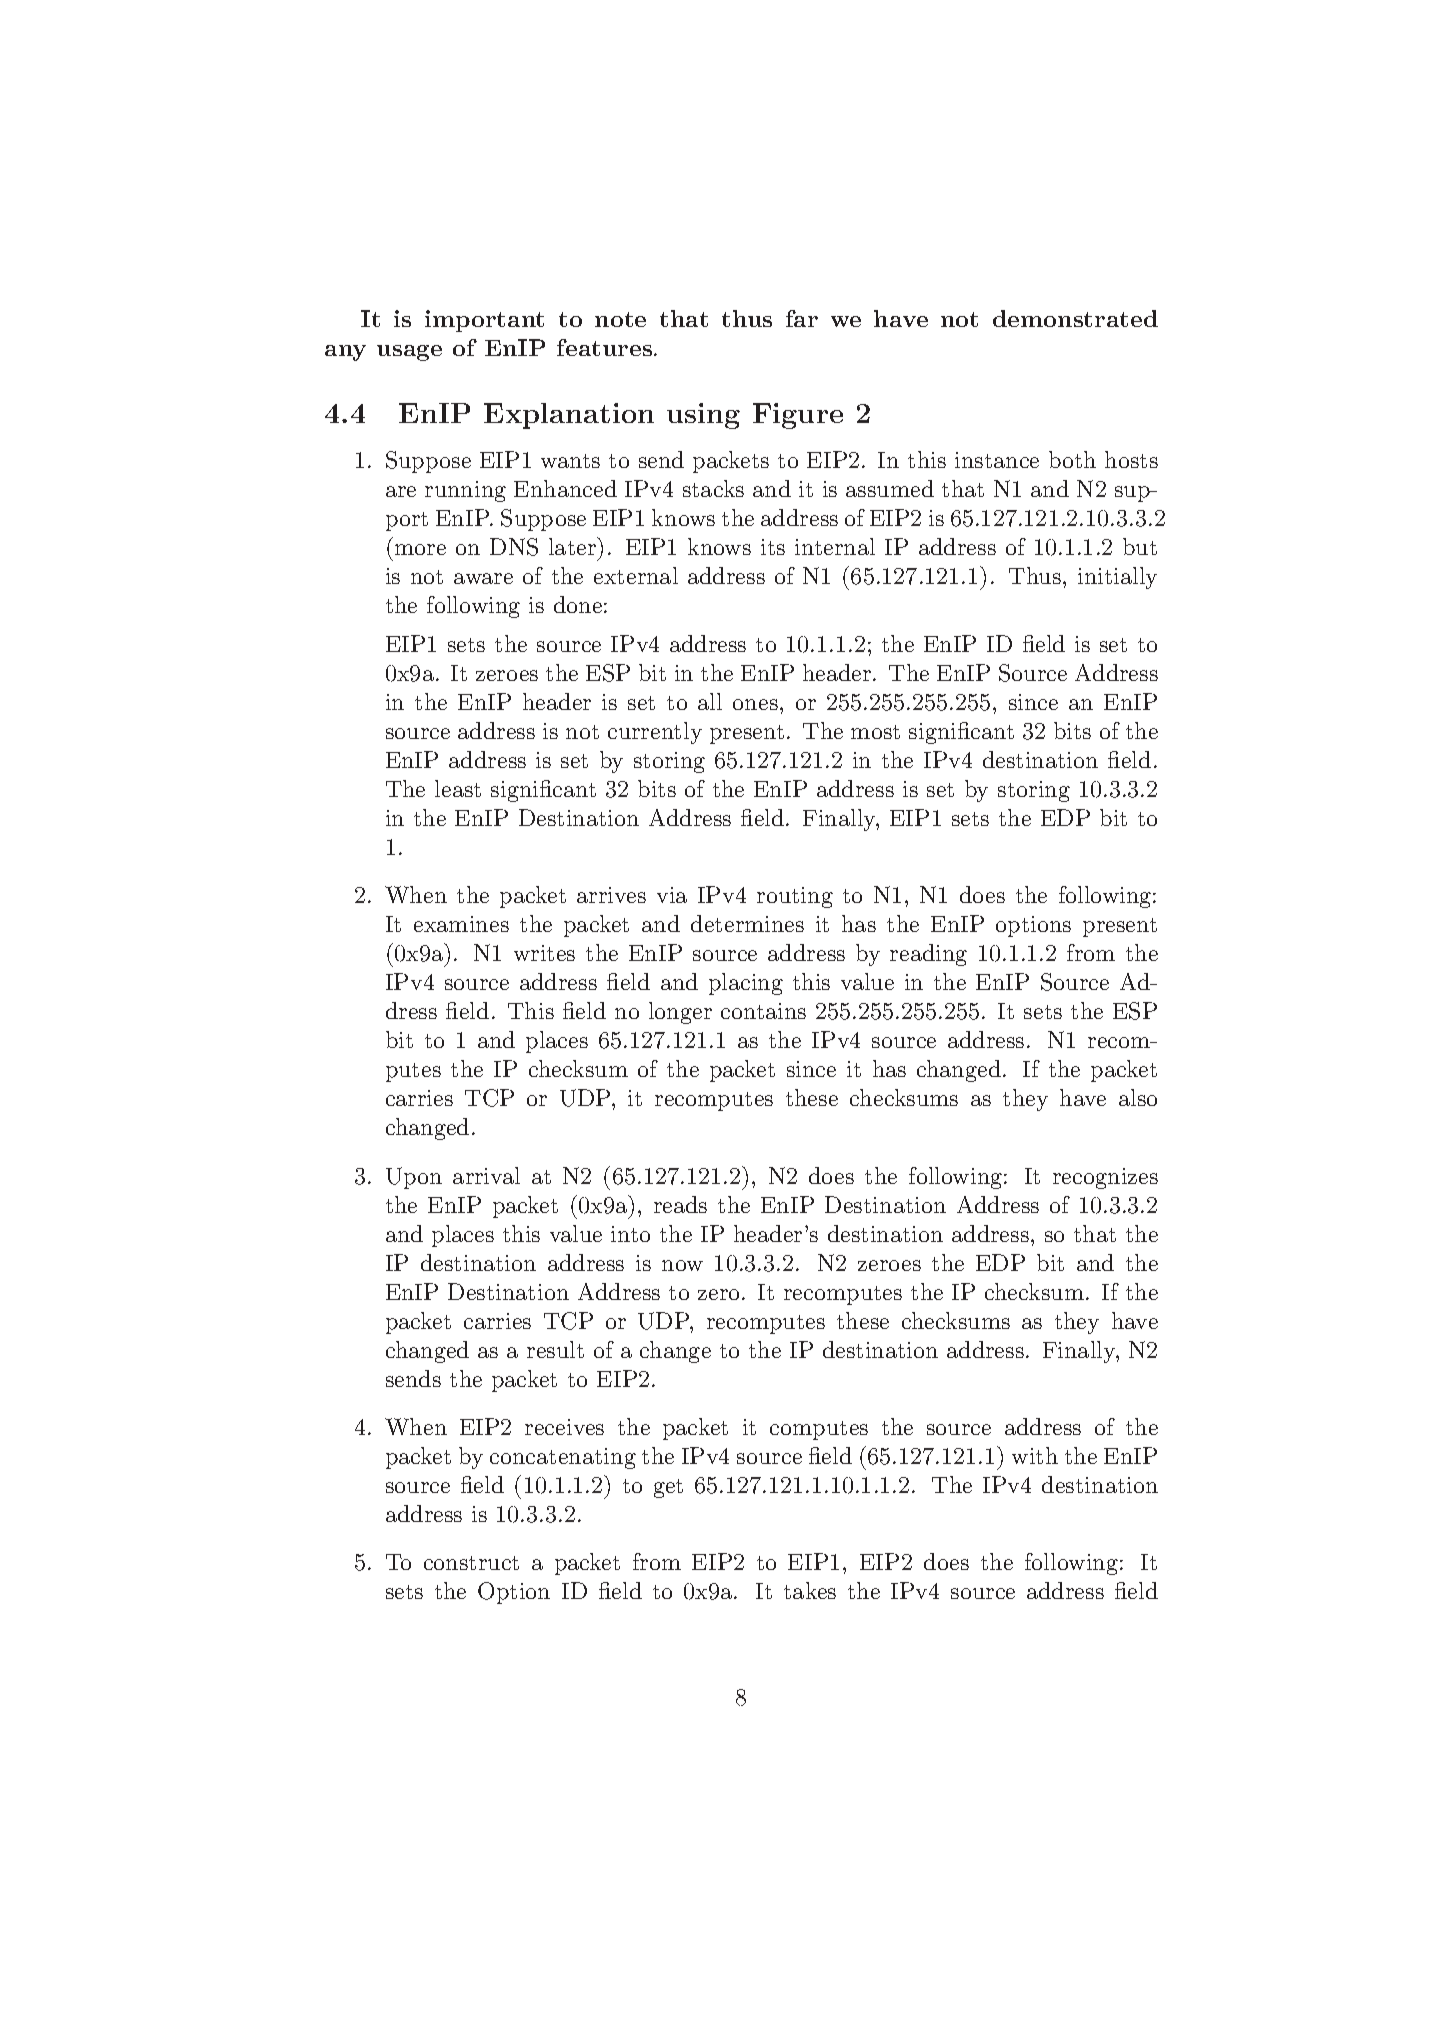 The image size is (1444, 2043). Describe the element at coordinates (755, 704) in the document. I see `ones` at that location.
